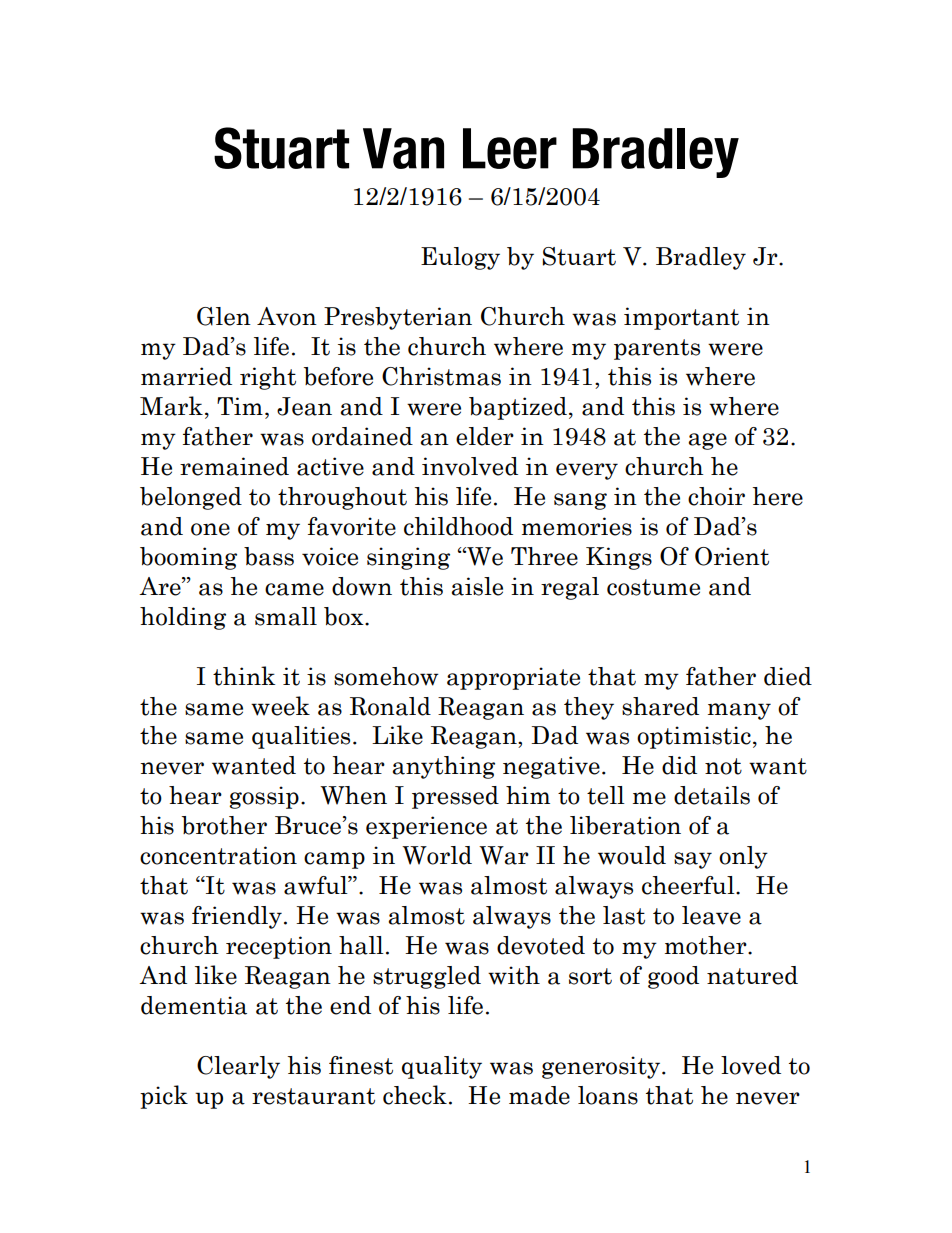 The width and height of the image is (952, 1233). I want to click on quality, so click(442, 1067).
